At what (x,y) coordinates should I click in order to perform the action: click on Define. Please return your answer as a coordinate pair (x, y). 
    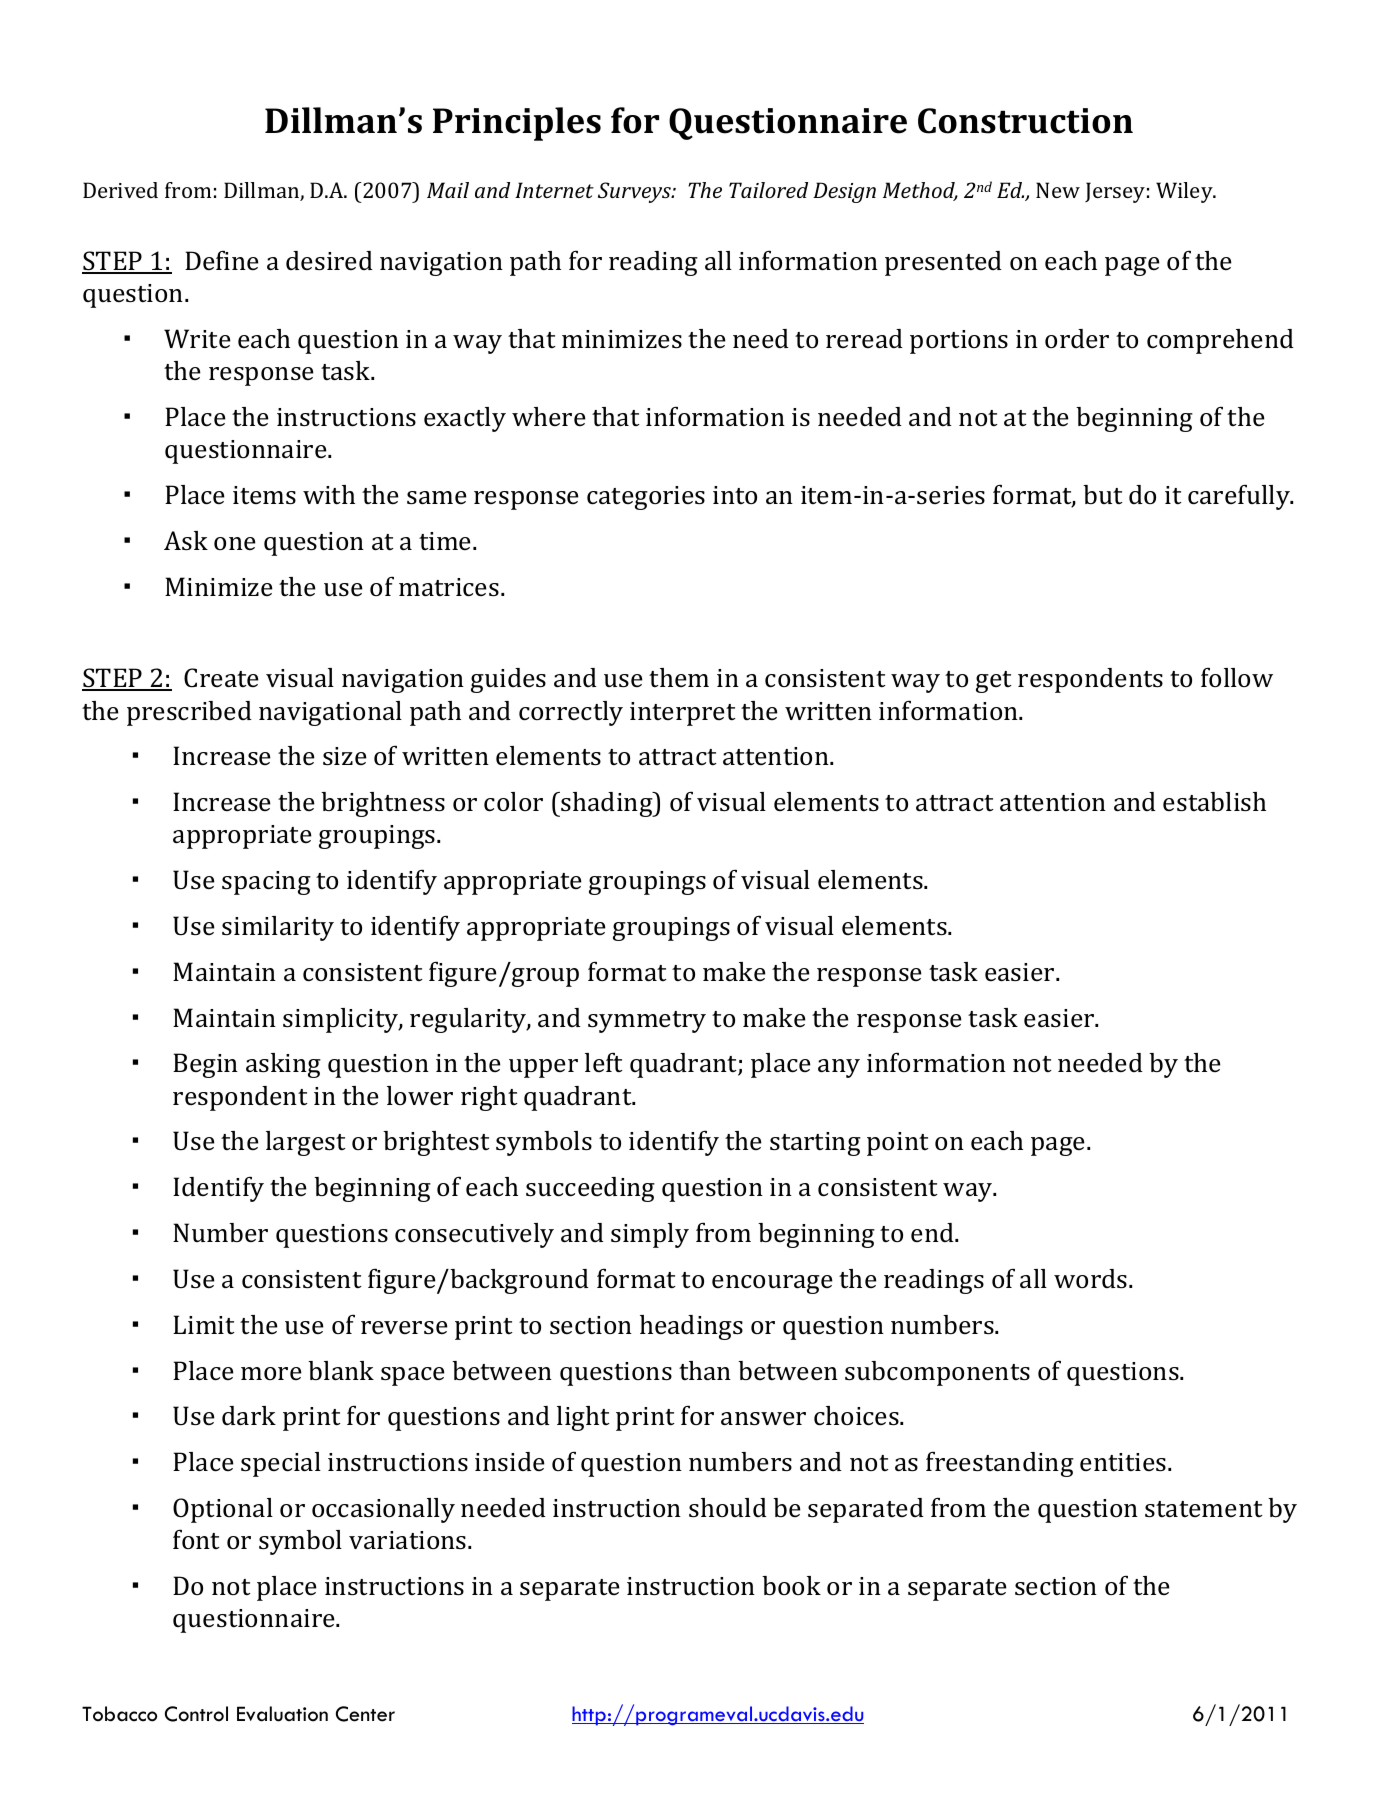
    Looking at the image, I should click on (222, 260).
